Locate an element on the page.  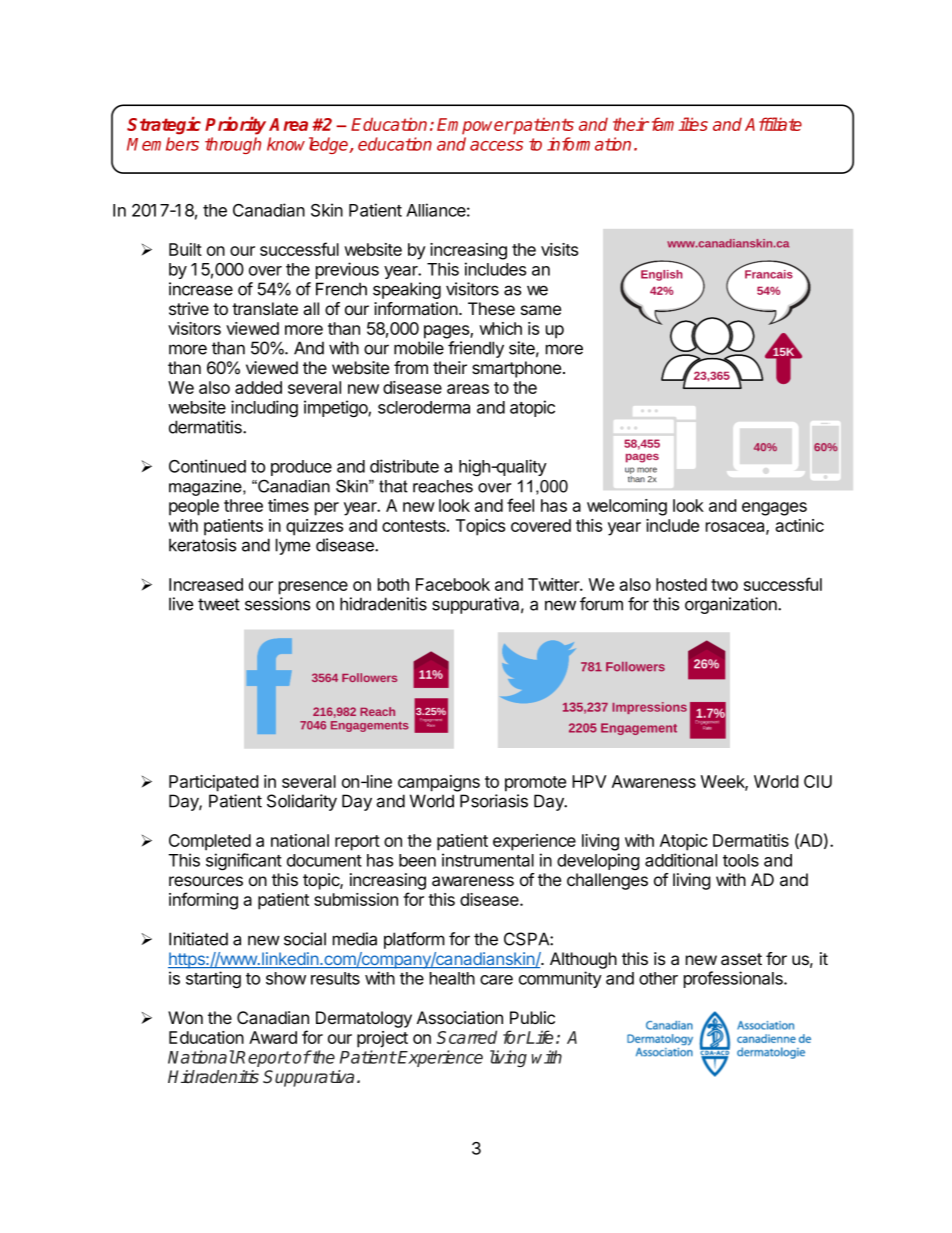
two is located at coordinates (724, 585).
